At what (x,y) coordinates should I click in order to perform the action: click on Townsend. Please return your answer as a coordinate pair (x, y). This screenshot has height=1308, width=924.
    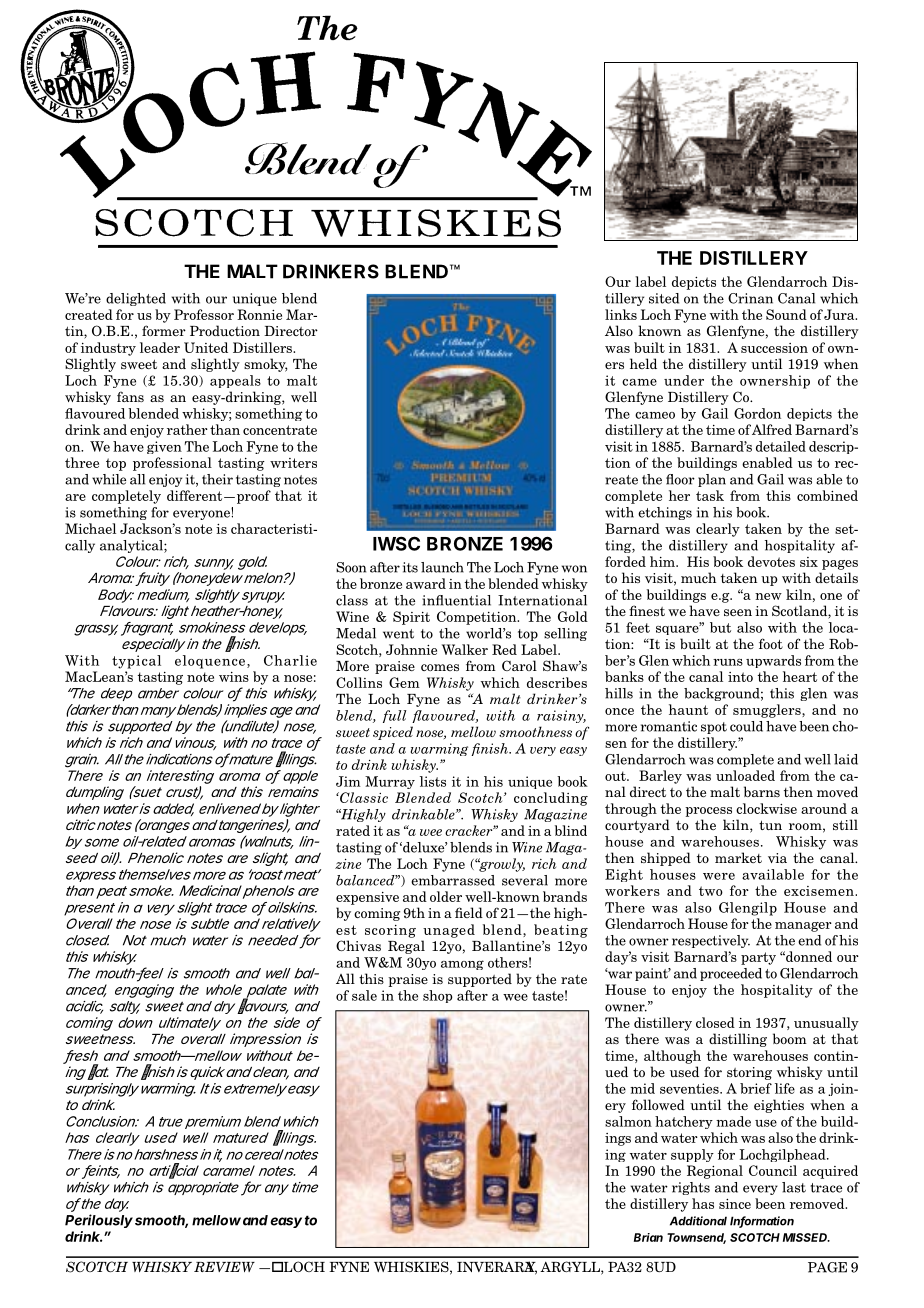
    Looking at the image, I should click on (696, 1238).
